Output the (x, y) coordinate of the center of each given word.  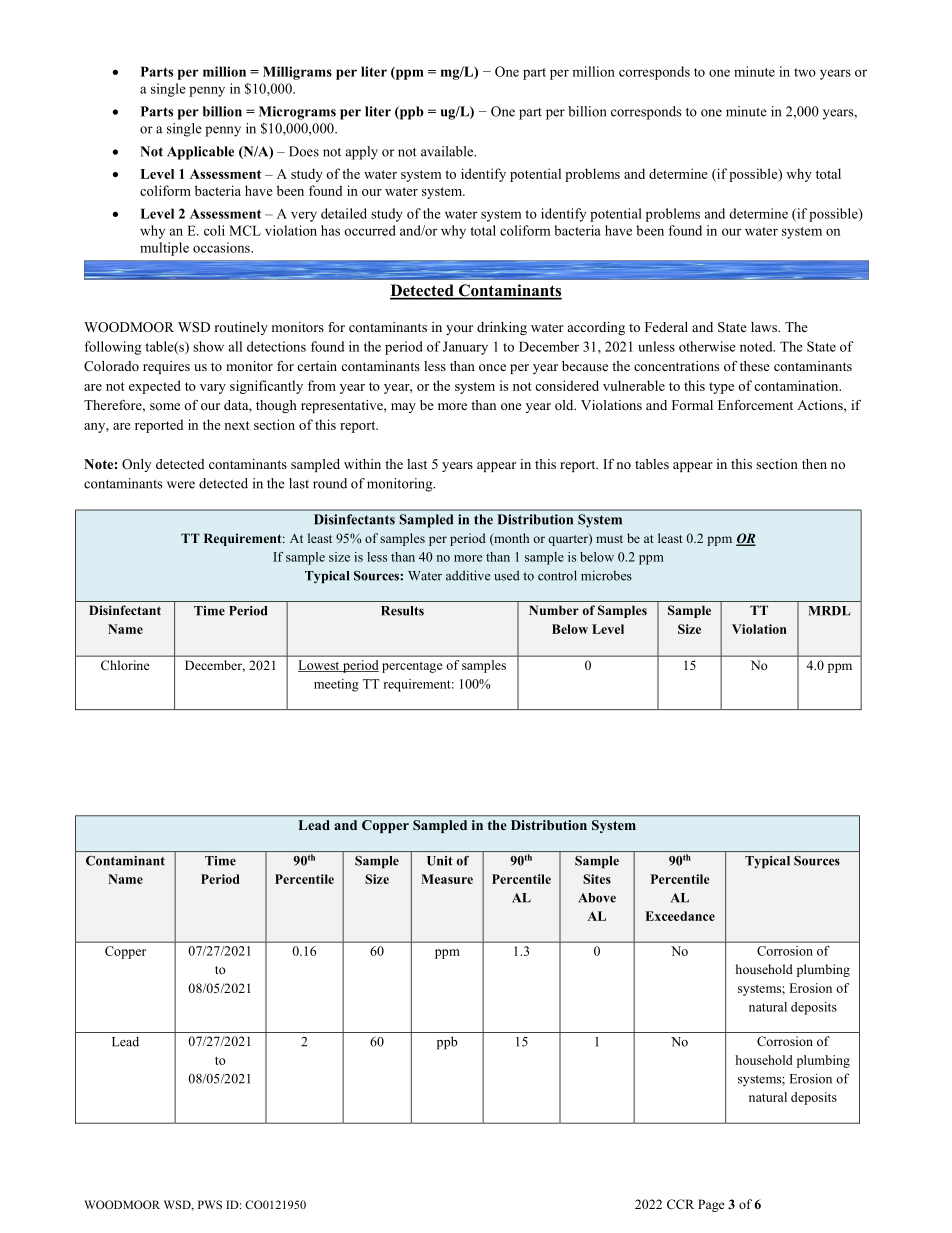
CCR (680, 1204)
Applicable (200, 153)
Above (597, 898)
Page (711, 1205)
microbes (606, 575)
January (465, 348)
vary (213, 389)
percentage (412, 667)
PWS (210, 1204)
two (805, 72)
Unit (440, 861)
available (448, 151)
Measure (447, 879)
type (721, 388)
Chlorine (125, 665)
